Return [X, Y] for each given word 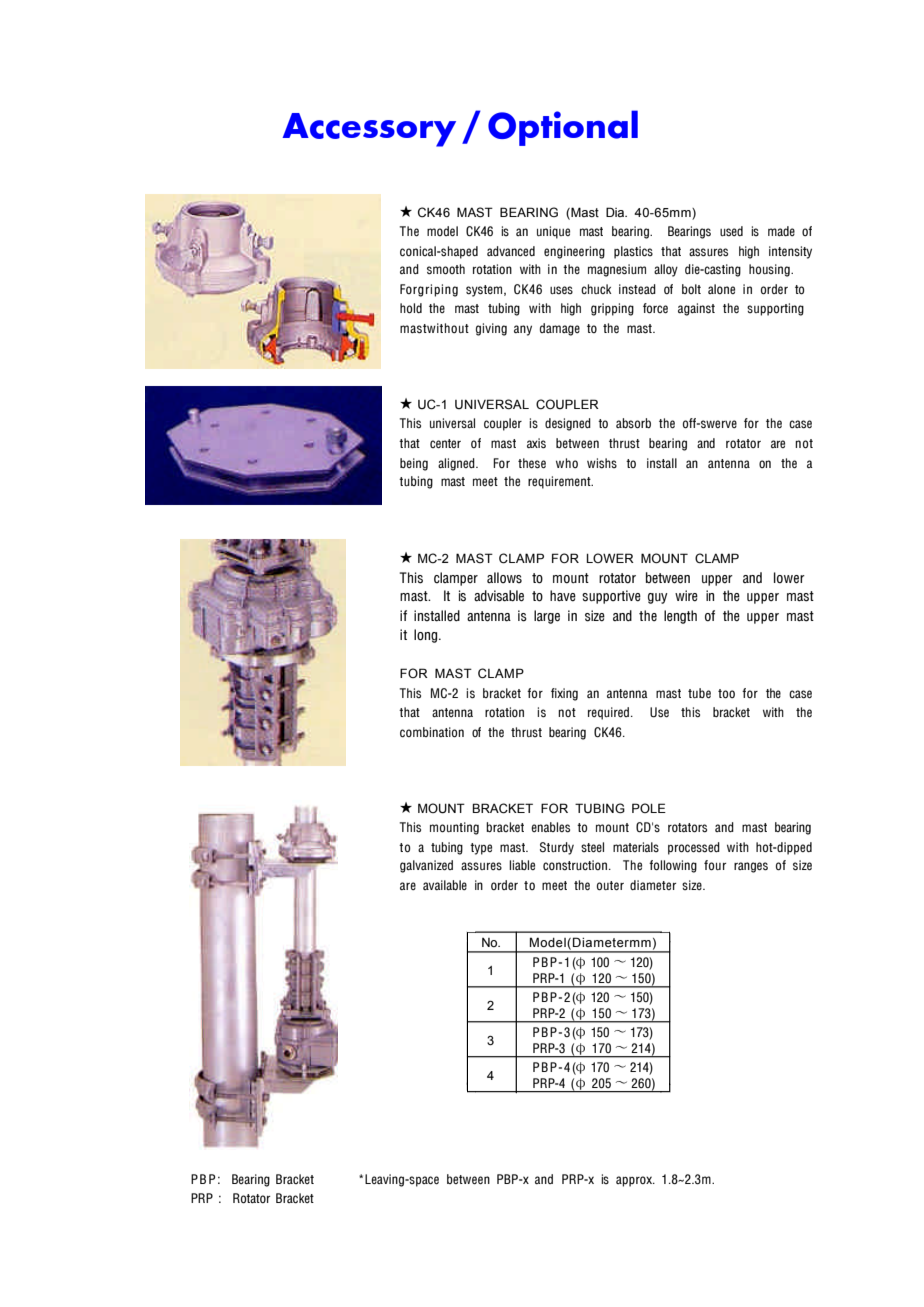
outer [610, 886]
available [445, 885]
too [726, 694]
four [715, 865]
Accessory [369, 130]
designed [568, 424]
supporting [775, 309]
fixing [564, 694]
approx [635, 1181]
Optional [563, 128]
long [427, 636]
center [445, 443]
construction [576, 865]
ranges [751, 867]
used [731, 231]
